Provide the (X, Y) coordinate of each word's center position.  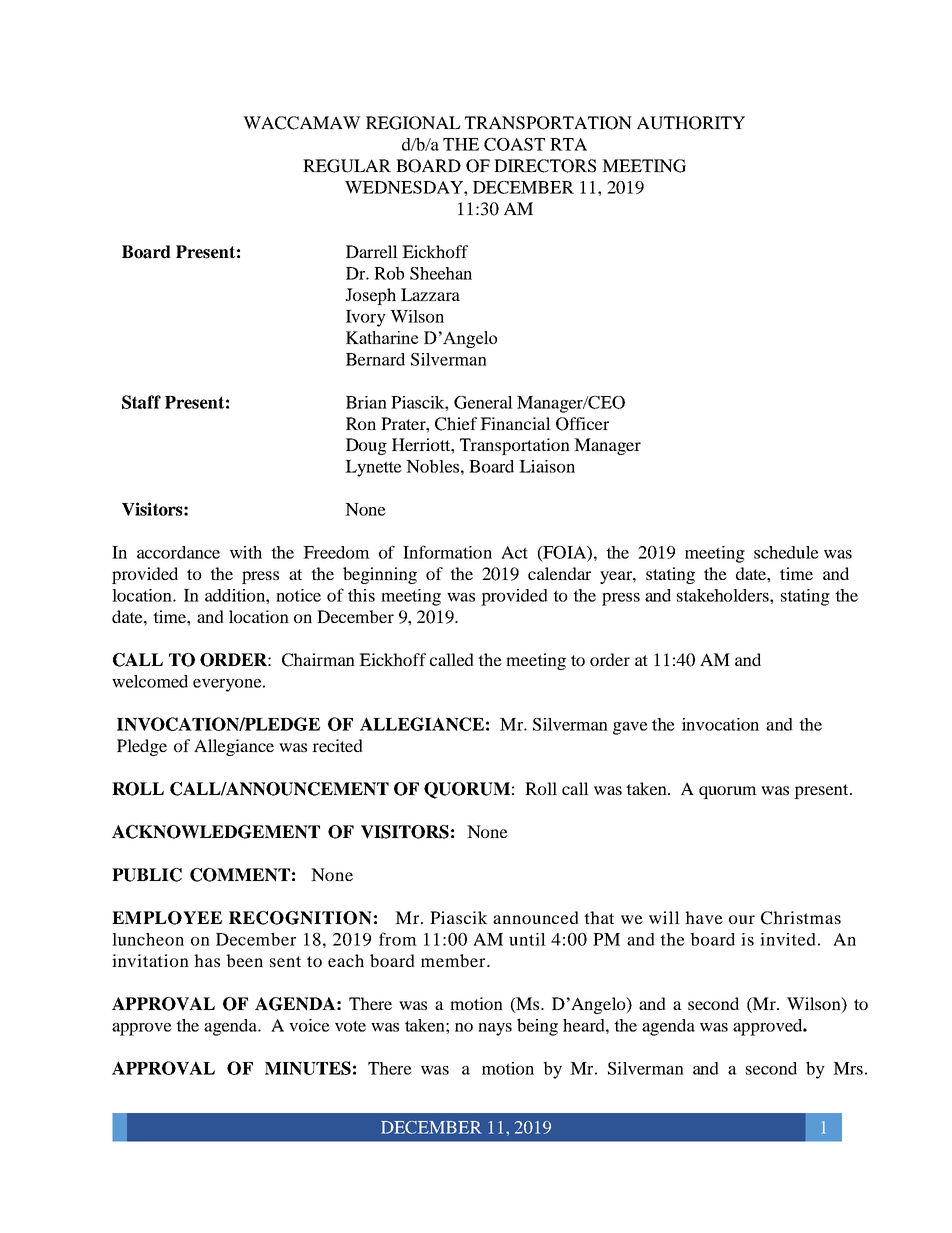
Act (514, 552)
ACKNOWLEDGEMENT (216, 832)
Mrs (848, 1068)
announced (536, 917)
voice (309, 1025)
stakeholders (724, 595)
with (246, 552)
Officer (582, 424)
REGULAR (347, 166)
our (742, 919)
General (483, 402)
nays (495, 1029)
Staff (141, 402)
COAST (514, 144)
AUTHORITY (691, 123)
